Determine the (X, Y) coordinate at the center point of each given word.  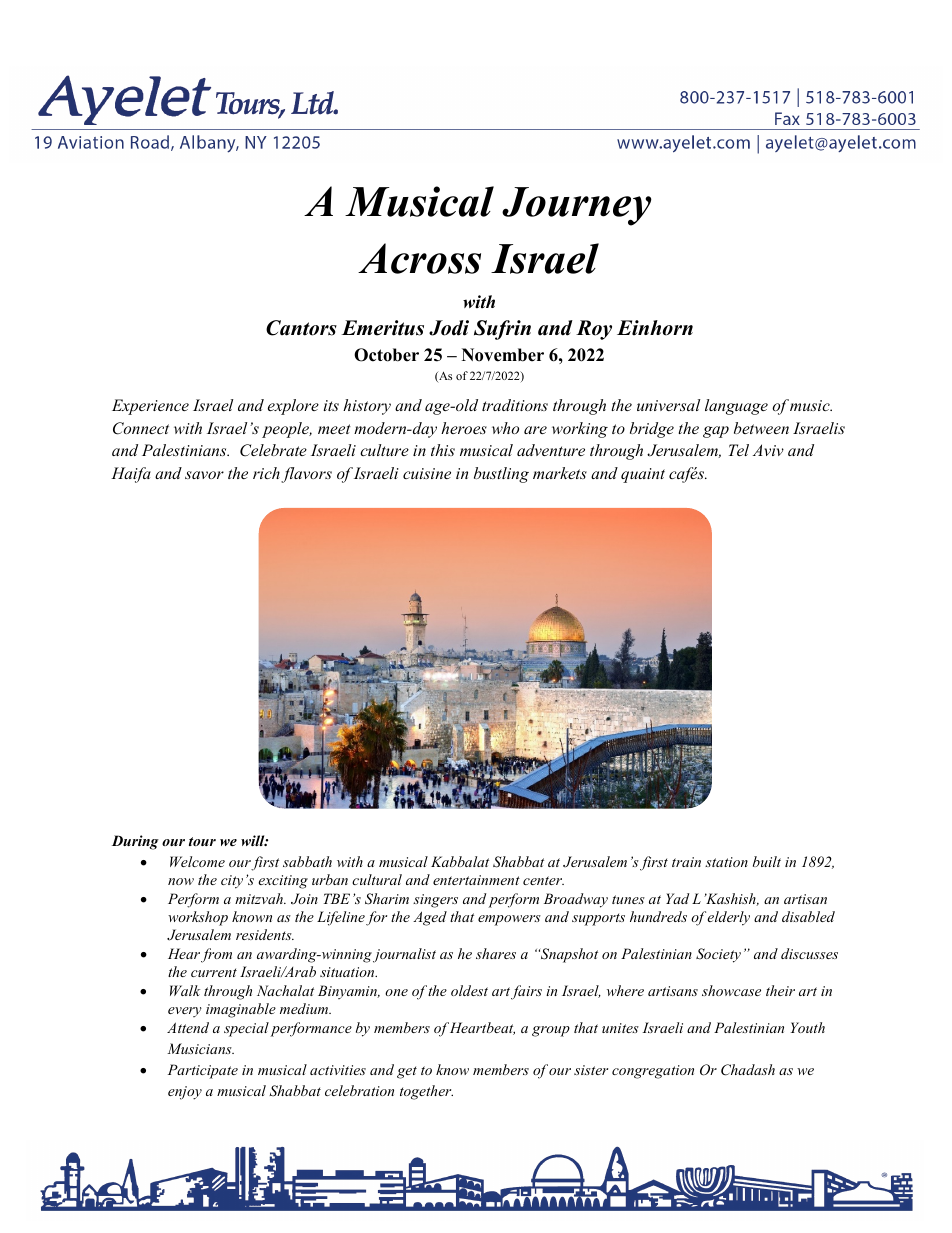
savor (204, 475)
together (426, 1092)
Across (419, 258)
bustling (501, 475)
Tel (739, 450)
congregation (653, 1072)
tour (202, 841)
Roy (594, 330)
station (726, 862)
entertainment (476, 880)
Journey (577, 206)
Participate (203, 1071)
